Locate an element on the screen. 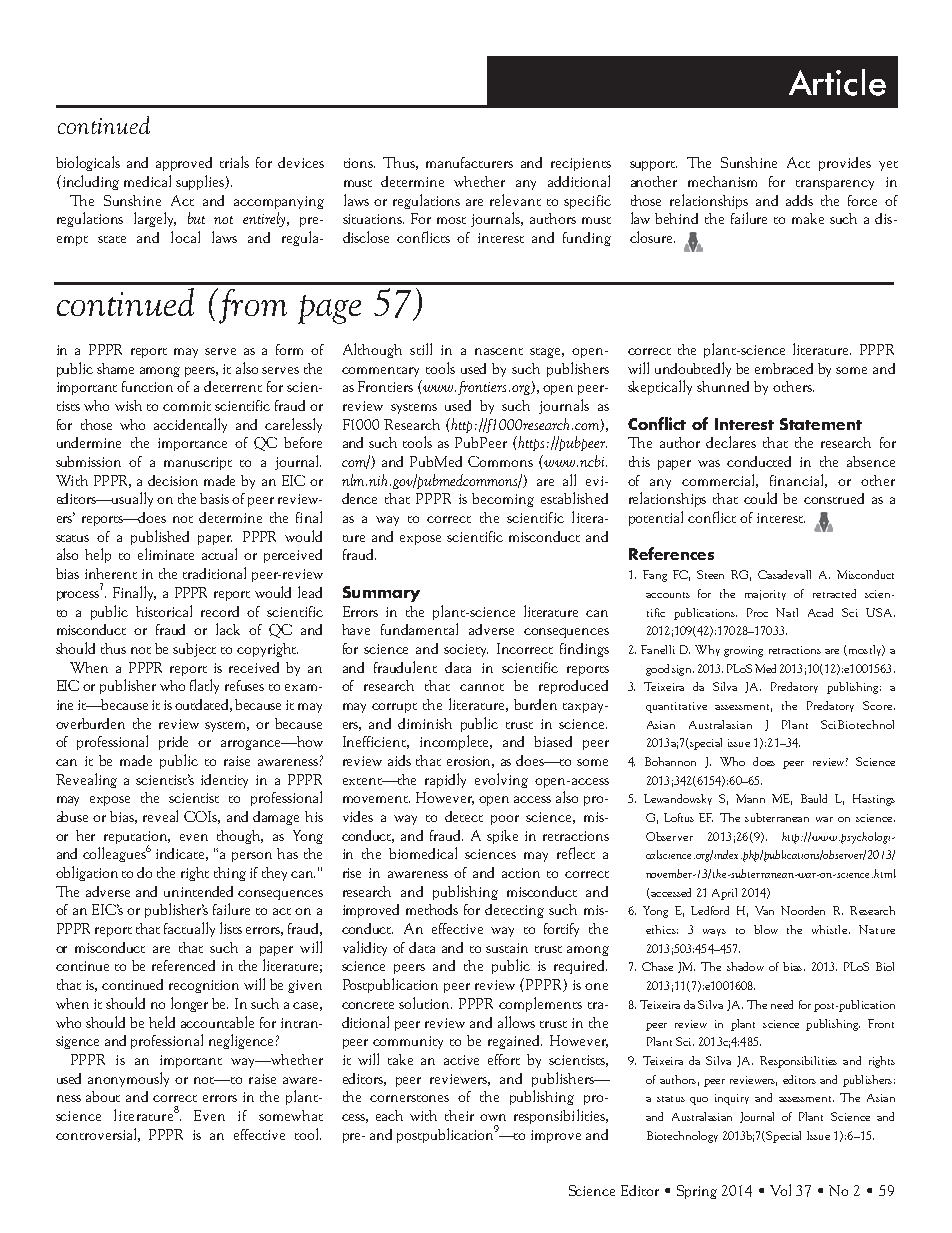 The image size is (952, 1233). Natl is located at coordinates (787, 612).
